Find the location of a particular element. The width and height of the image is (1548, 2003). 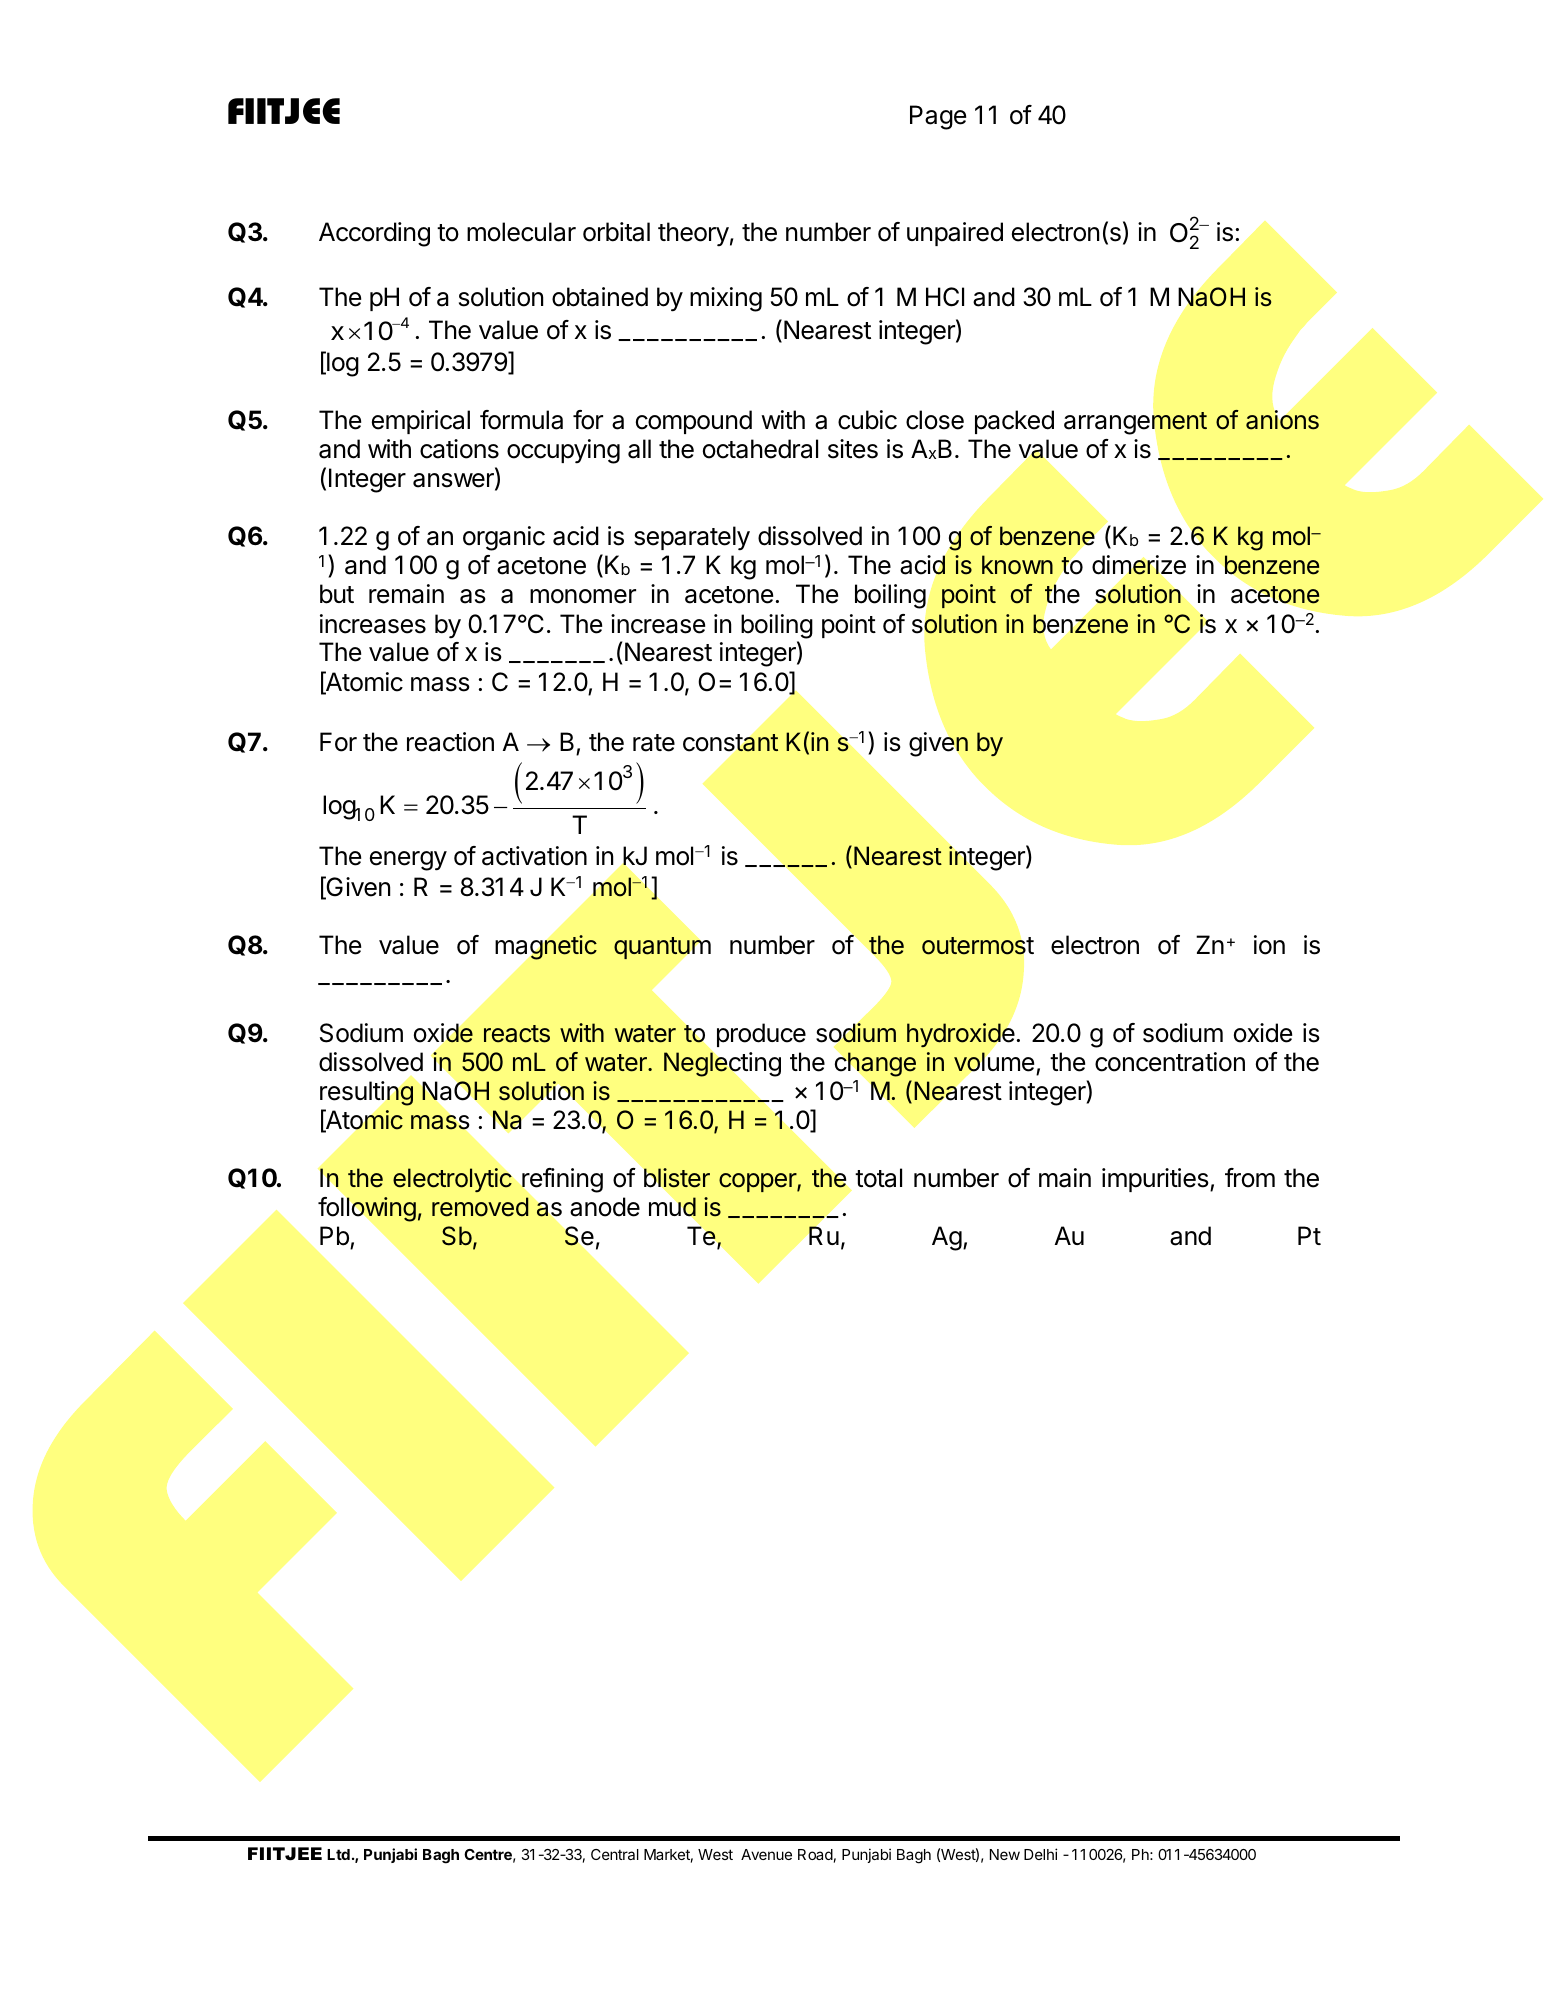

constant is located at coordinates (731, 743).
